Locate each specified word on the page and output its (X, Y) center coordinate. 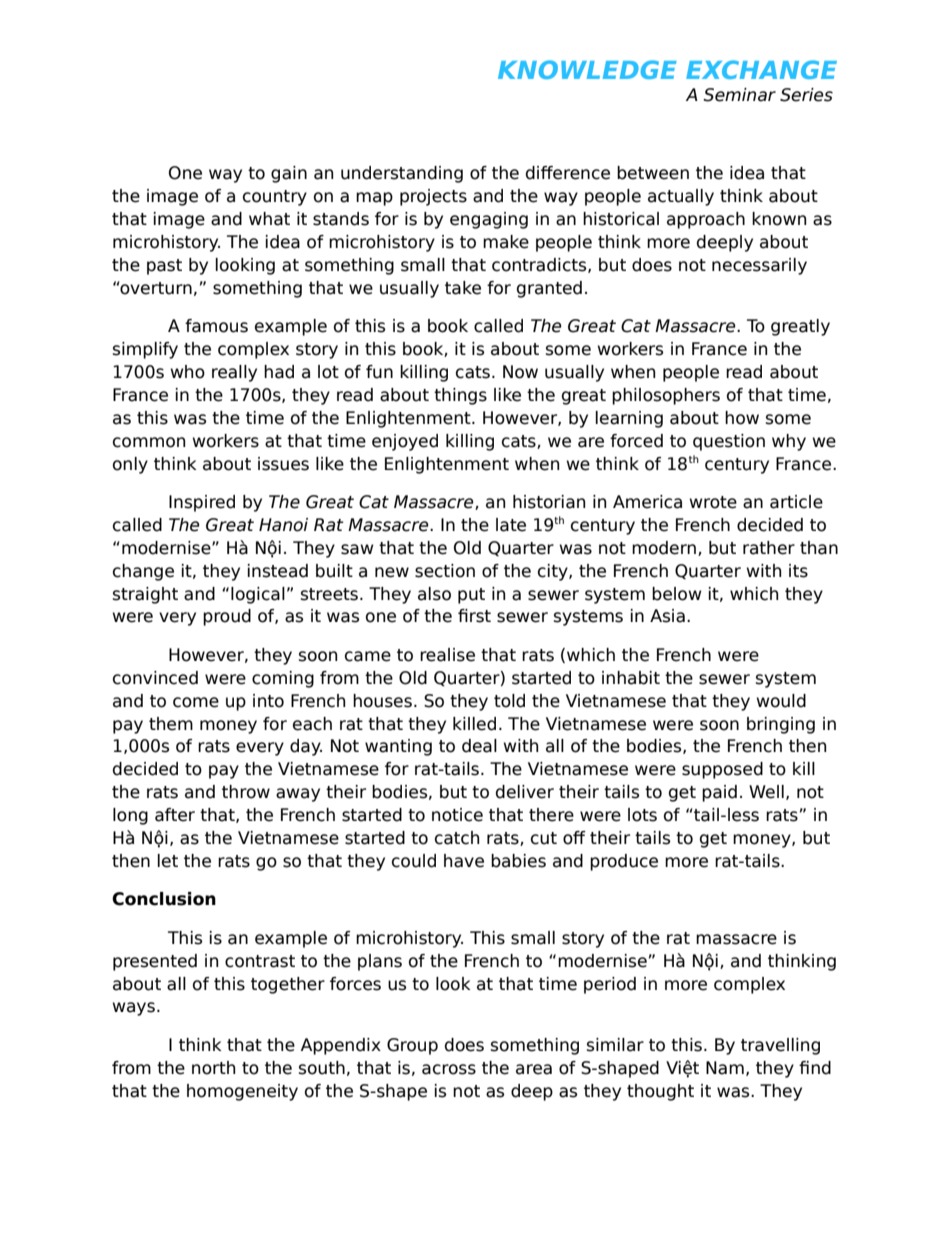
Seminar (740, 95)
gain (289, 174)
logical (258, 595)
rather (769, 548)
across (449, 1069)
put (471, 596)
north (213, 1068)
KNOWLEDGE (587, 69)
